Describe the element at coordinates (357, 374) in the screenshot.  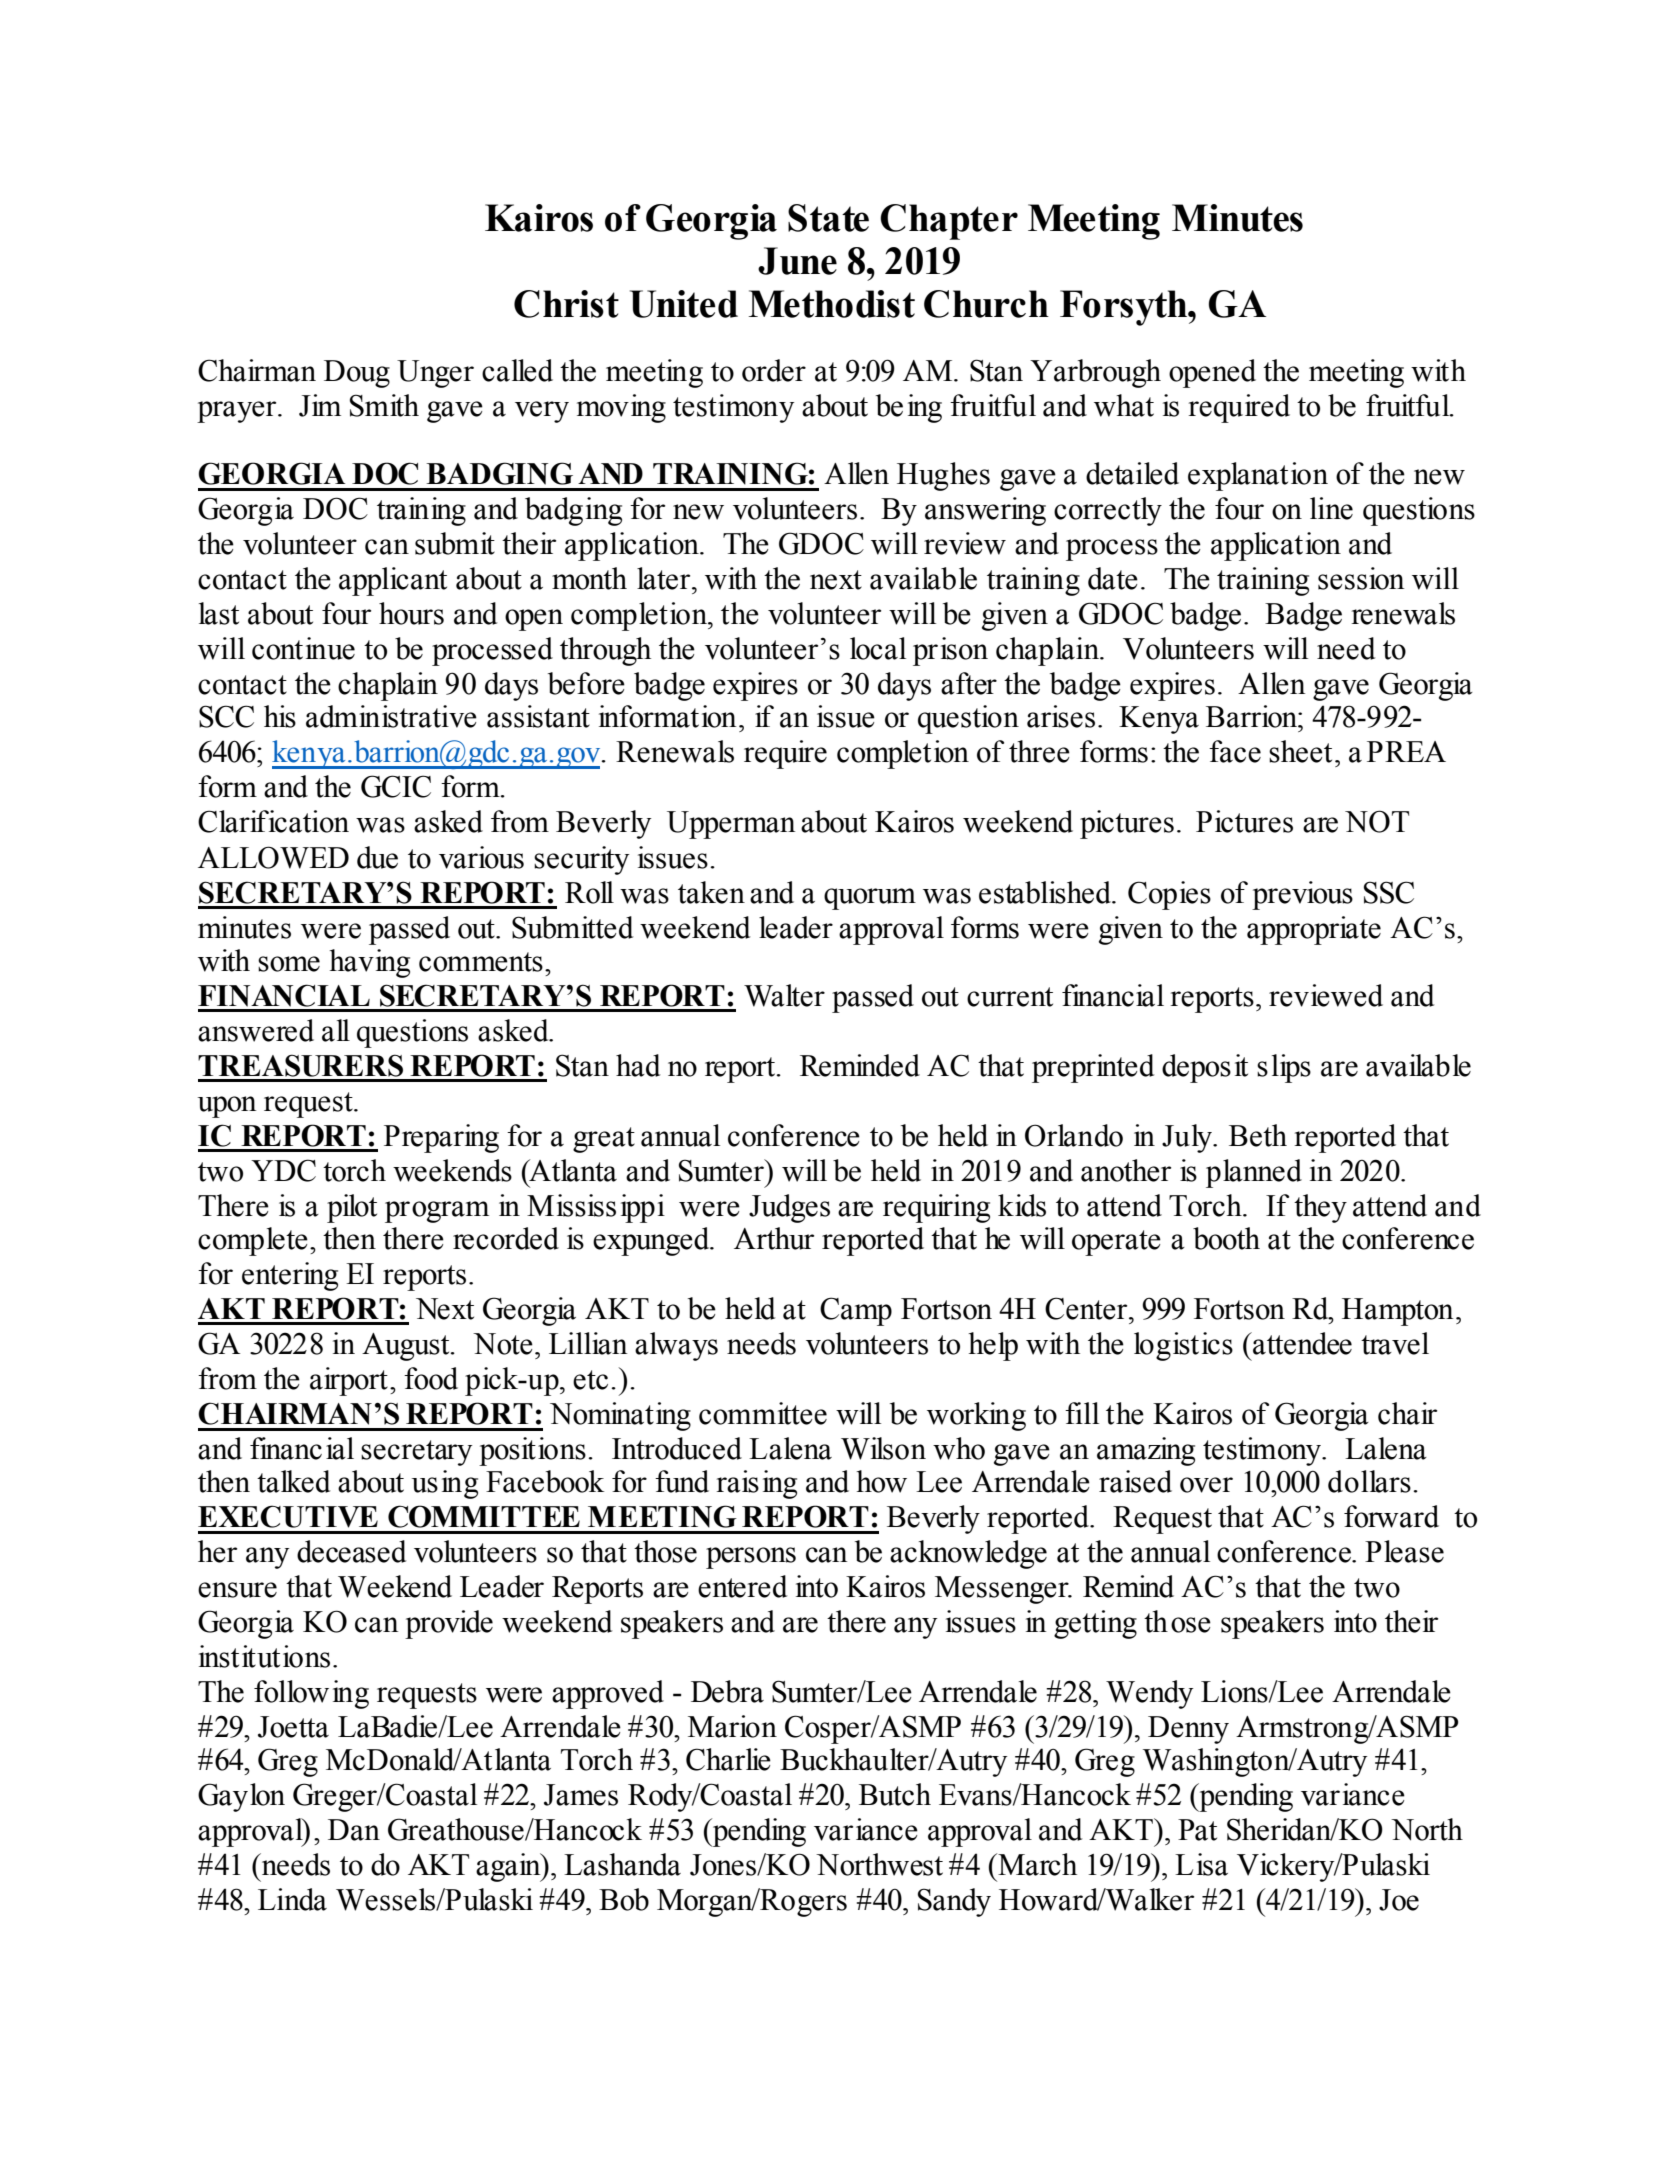
I see `Doug` at that location.
